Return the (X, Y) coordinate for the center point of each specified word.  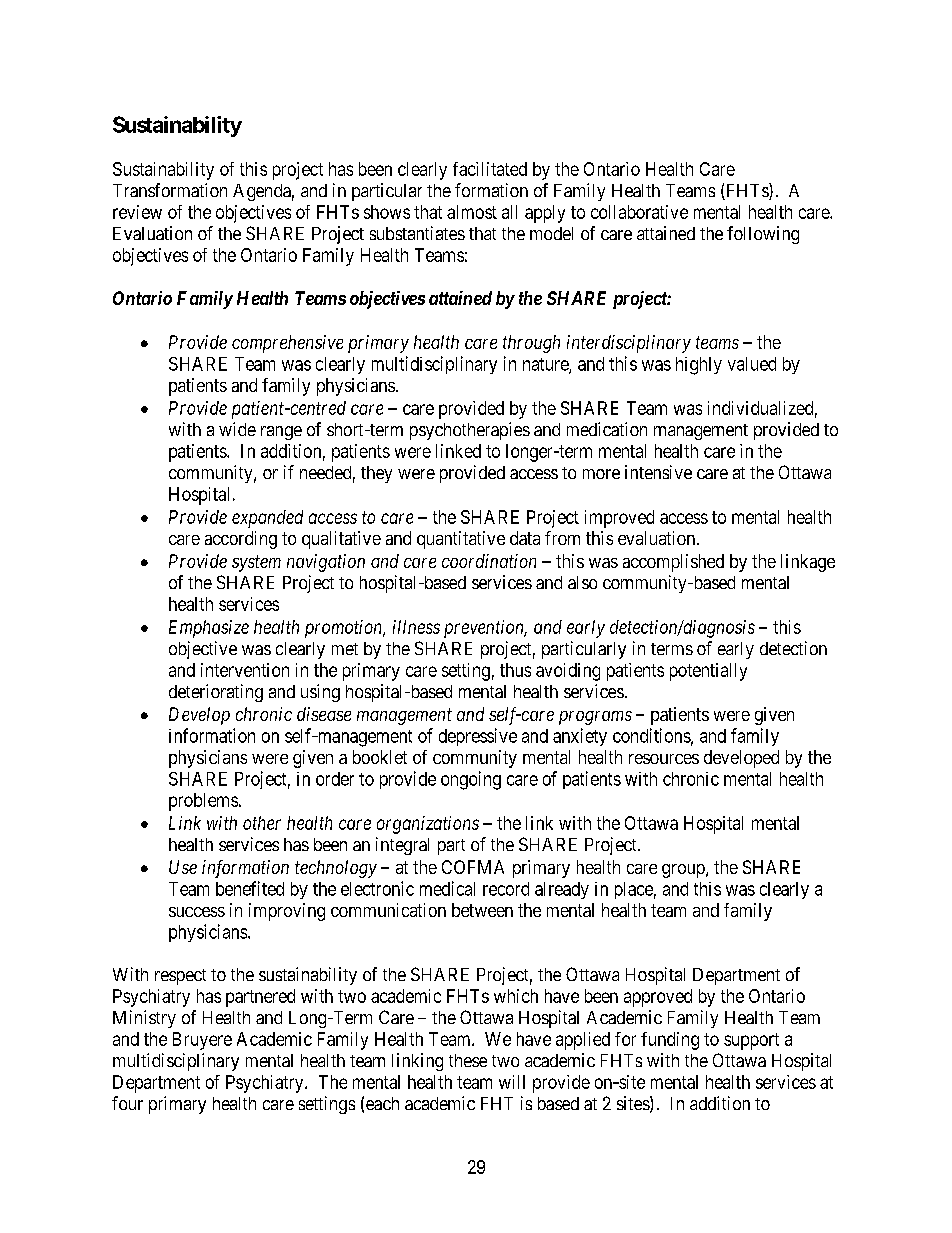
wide (237, 429)
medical (447, 888)
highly (699, 366)
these (468, 1060)
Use (183, 867)
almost (472, 212)
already (562, 890)
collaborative (639, 212)
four (127, 1103)
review (137, 212)
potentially (708, 672)
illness (416, 627)
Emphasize (209, 629)
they (376, 474)
